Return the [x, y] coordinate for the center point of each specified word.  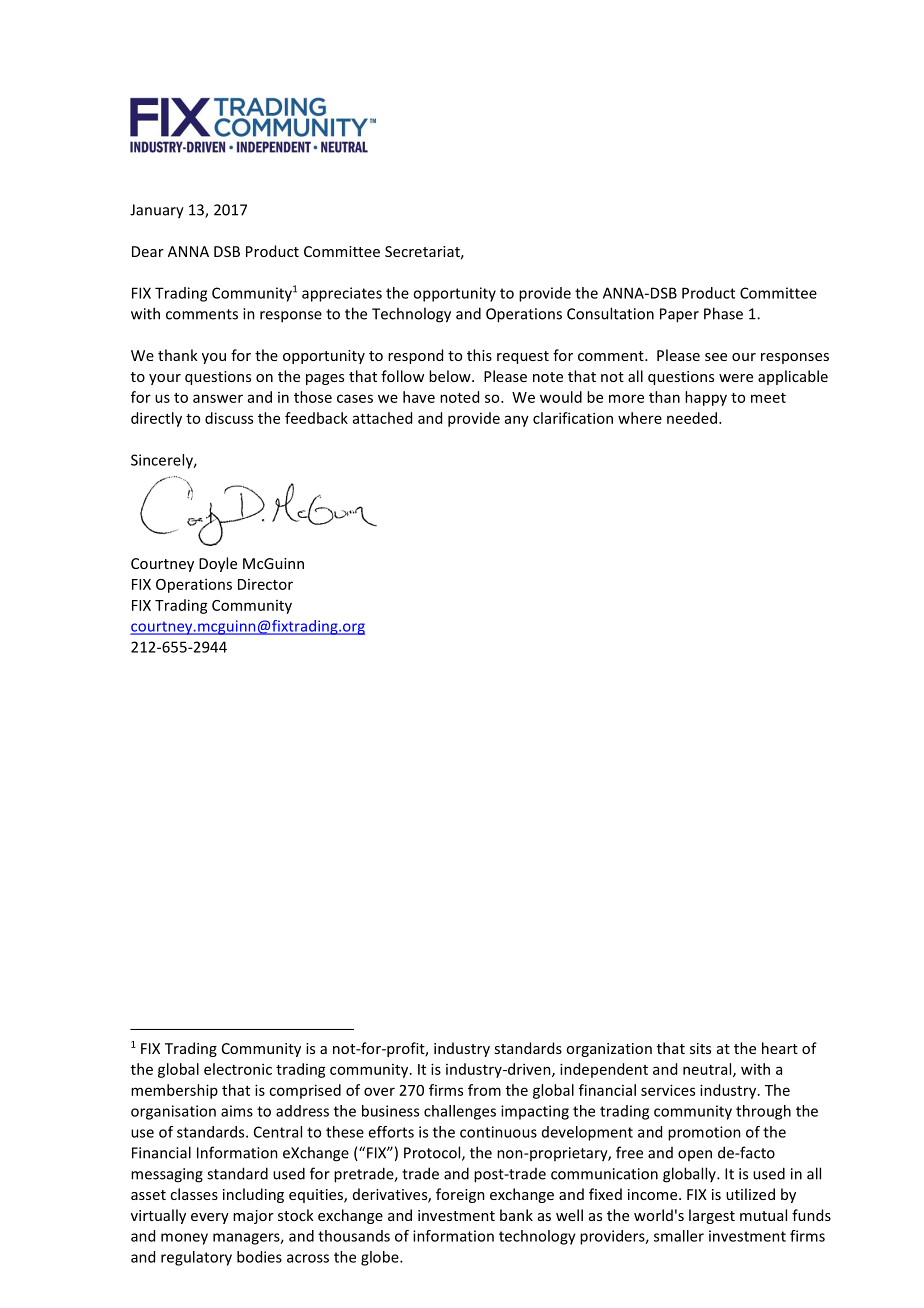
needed [693, 418]
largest [712, 1216]
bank [516, 1215]
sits [700, 1048]
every [210, 1218]
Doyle [218, 564]
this [479, 355]
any [517, 421]
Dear [148, 251]
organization [609, 1050]
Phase [723, 313]
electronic [238, 1069]
